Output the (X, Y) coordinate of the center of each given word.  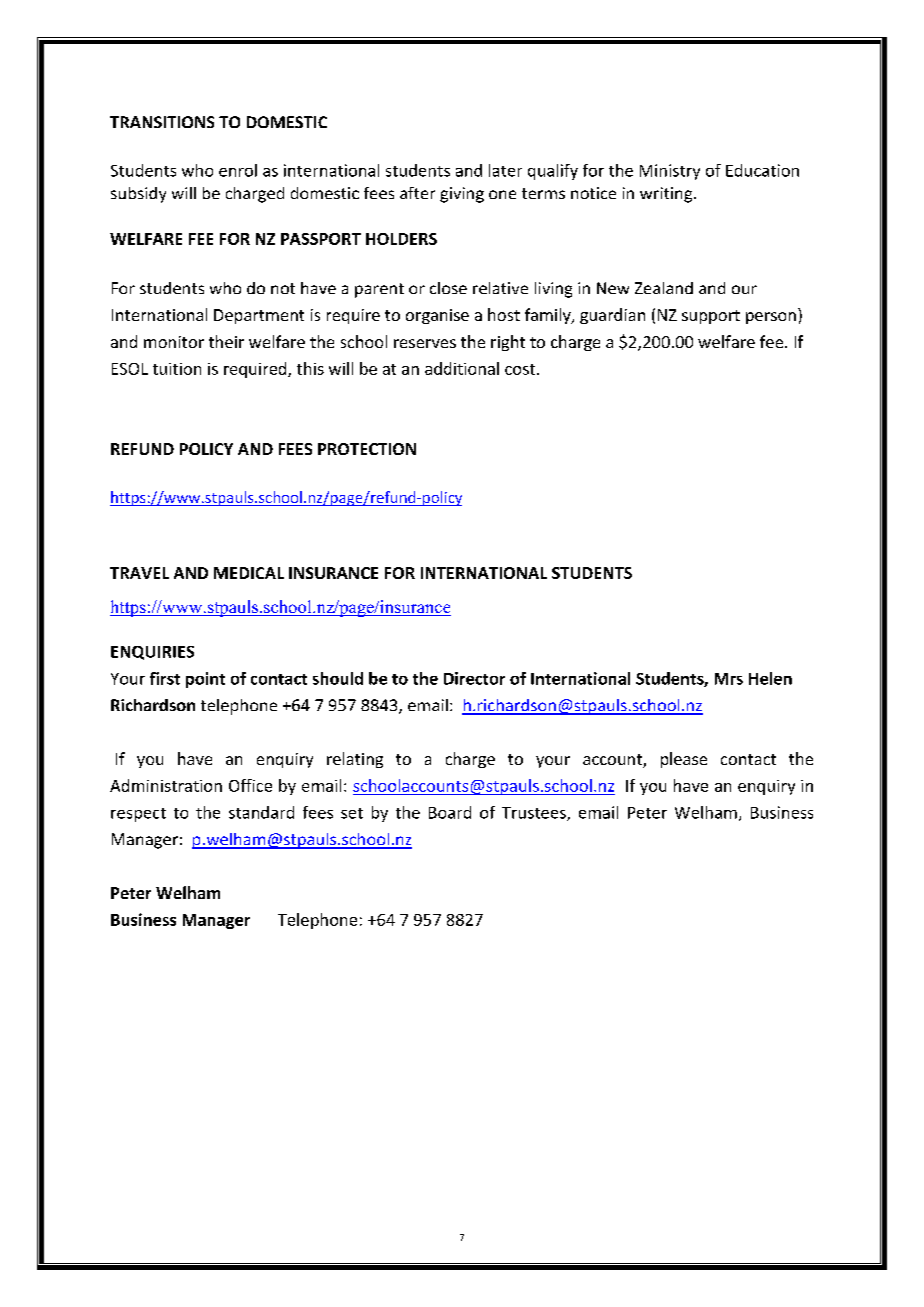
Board (450, 812)
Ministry (670, 172)
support (711, 317)
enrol (238, 170)
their (226, 341)
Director (474, 678)
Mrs (729, 679)
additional (462, 368)
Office (250, 785)
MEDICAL (249, 573)
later (505, 170)
